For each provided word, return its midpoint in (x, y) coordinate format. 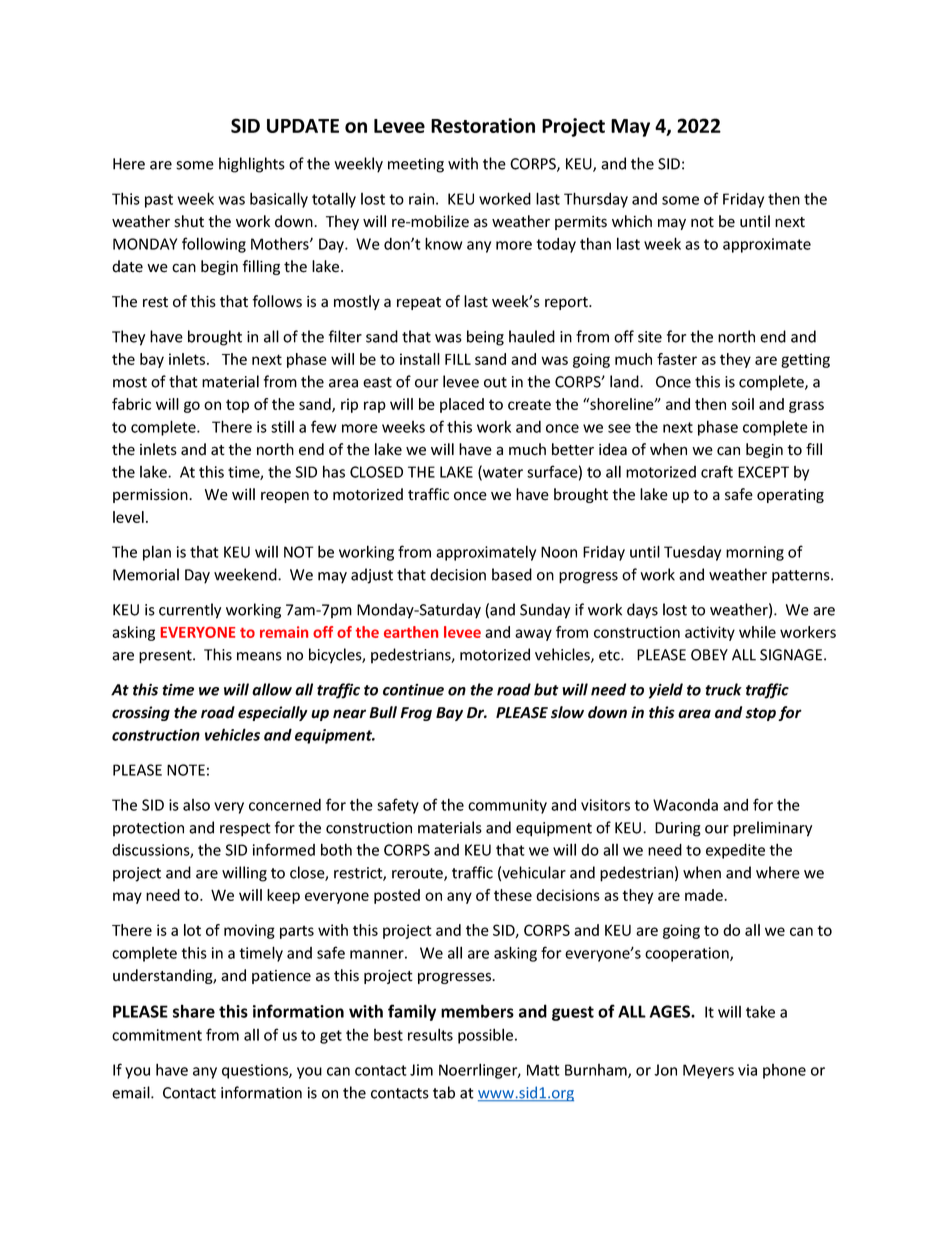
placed (462, 405)
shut (189, 221)
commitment (157, 1035)
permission (151, 496)
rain (423, 199)
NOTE (186, 770)
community (507, 806)
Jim (421, 1070)
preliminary (772, 829)
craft (717, 471)
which (632, 221)
